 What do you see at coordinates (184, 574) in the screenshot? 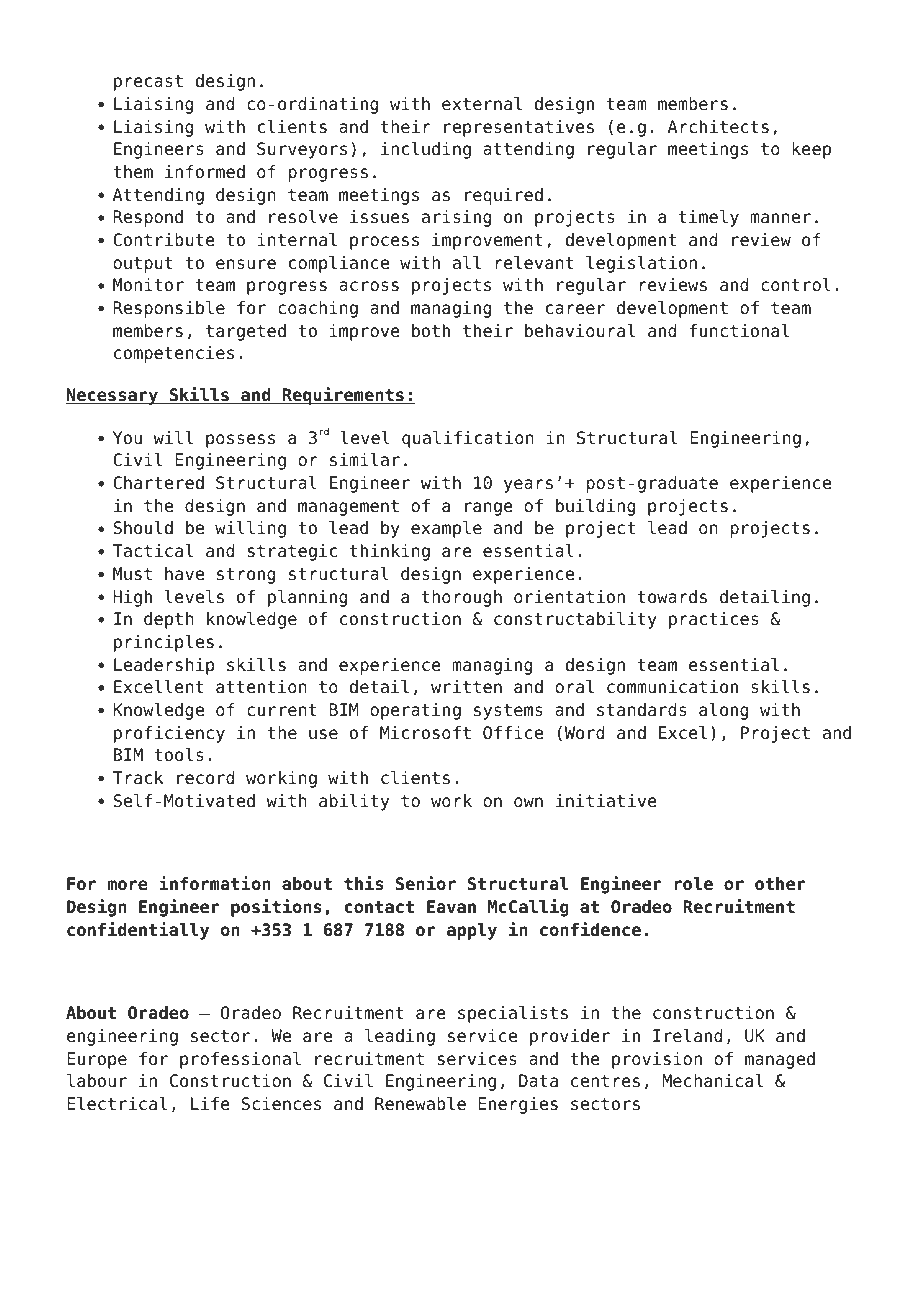
I see `have` at bounding box center [184, 574].
